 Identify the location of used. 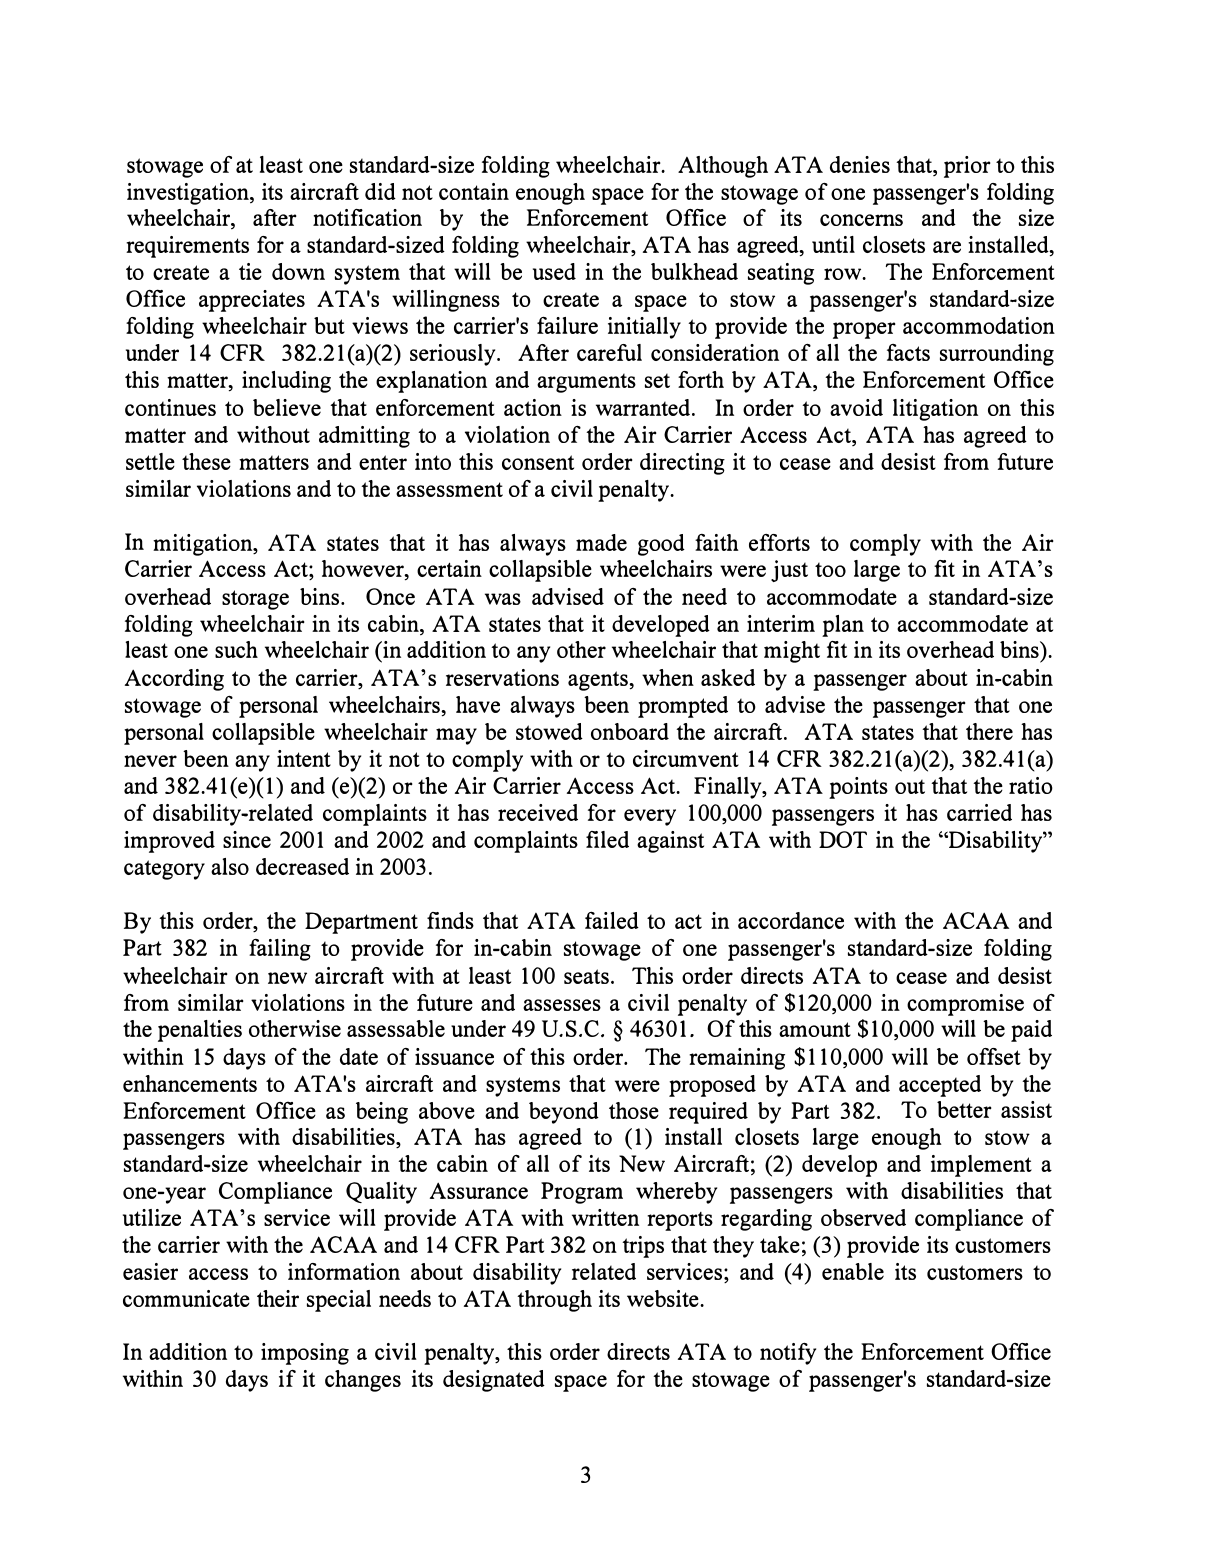
(554, 271).
